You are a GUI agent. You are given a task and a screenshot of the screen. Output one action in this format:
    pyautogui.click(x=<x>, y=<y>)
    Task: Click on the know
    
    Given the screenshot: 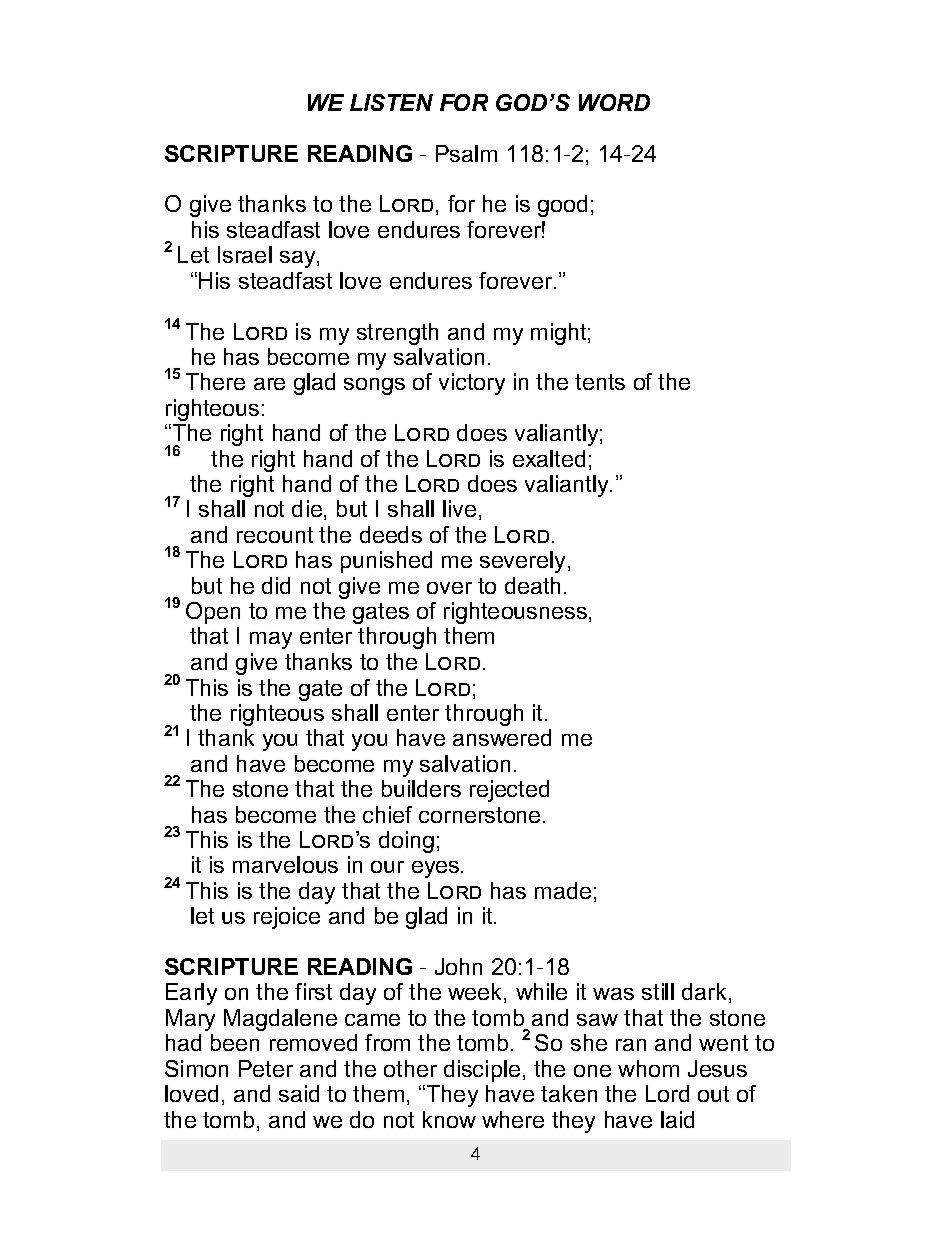 What is the action you would take?
    pyautogui.click(x=449, y=1119)
